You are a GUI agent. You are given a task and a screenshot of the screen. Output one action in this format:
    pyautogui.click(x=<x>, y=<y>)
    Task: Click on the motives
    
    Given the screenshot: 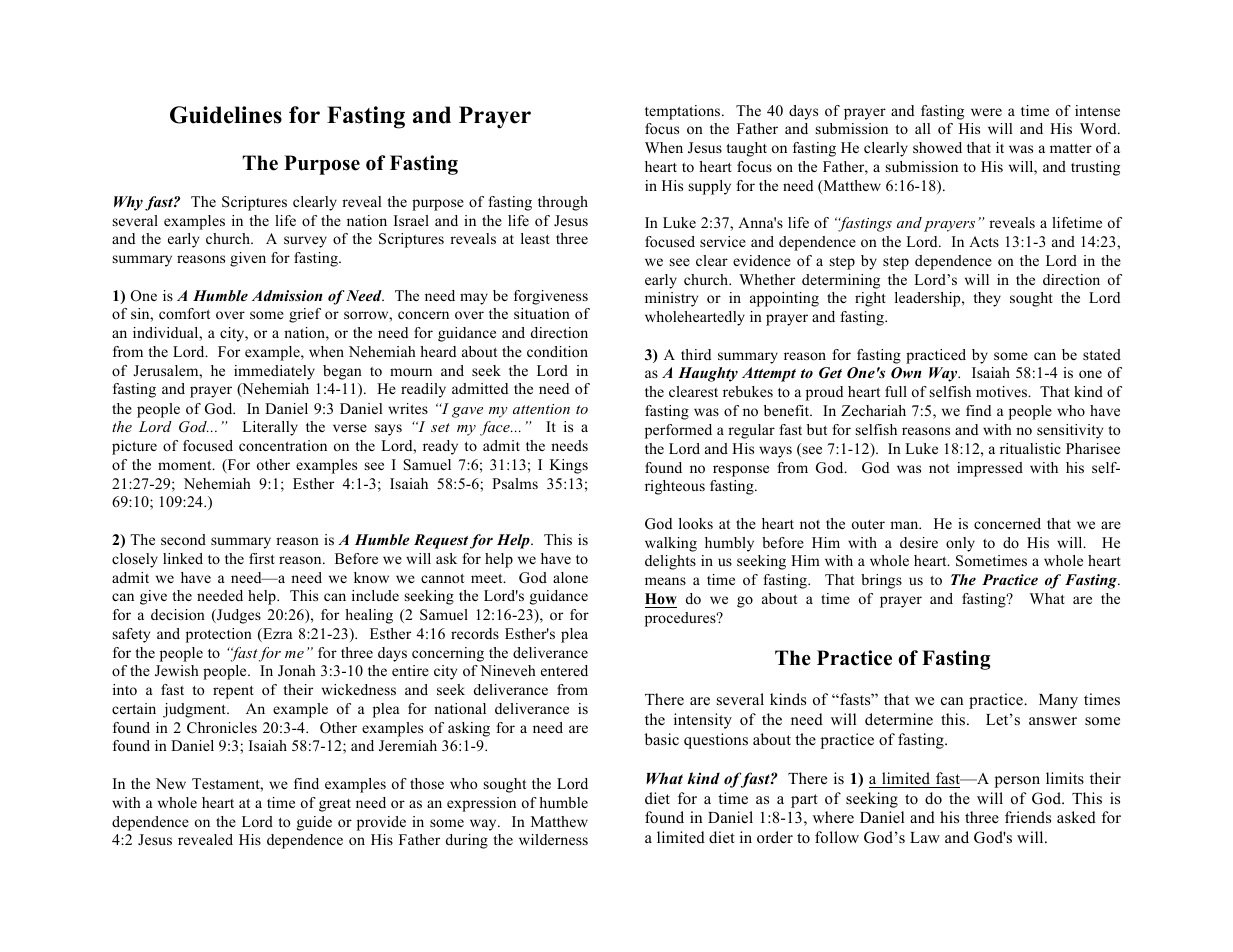 What is the action you would take?
    pyautogui.click(x=1003, y=391)
